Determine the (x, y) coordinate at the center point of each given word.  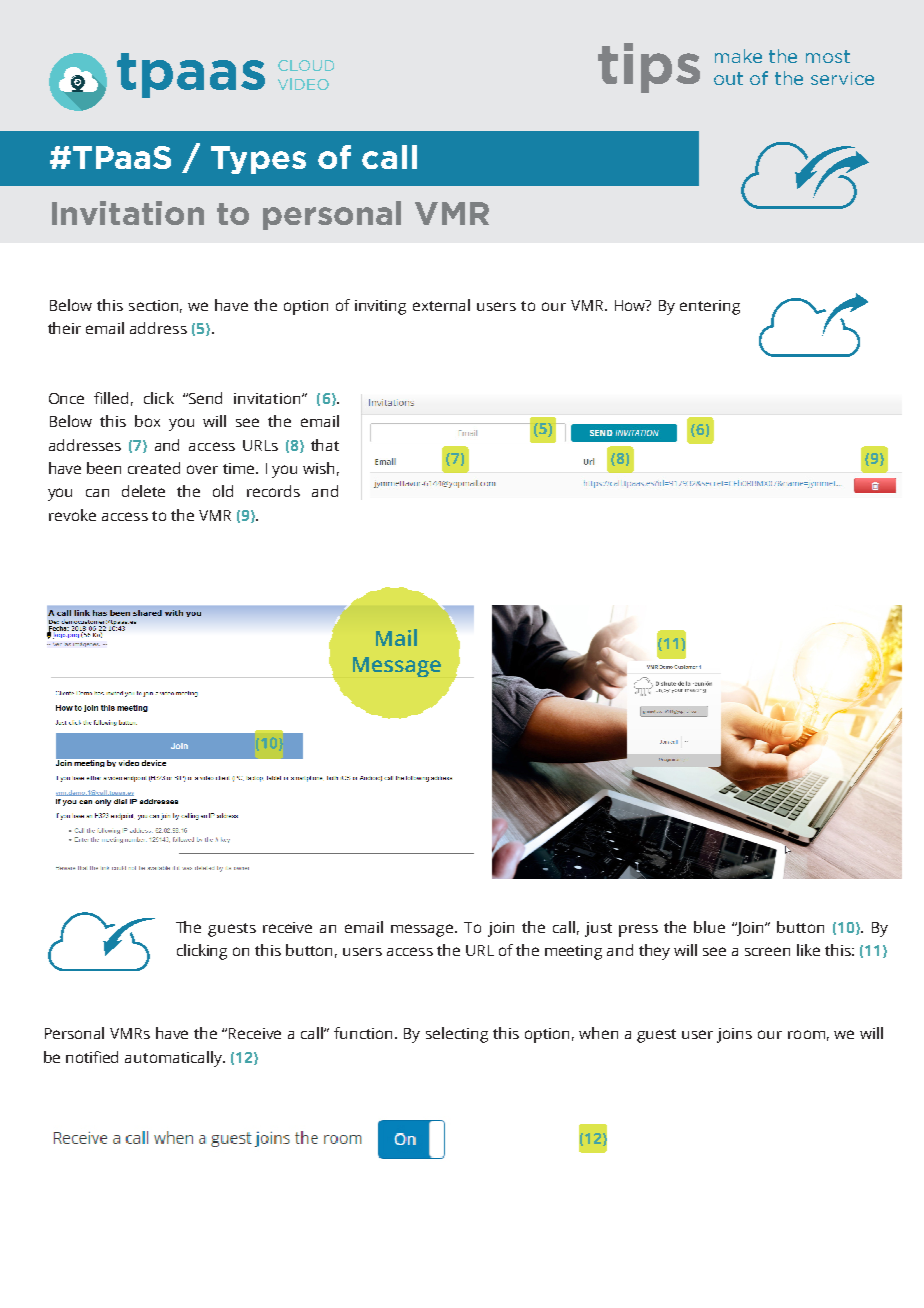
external (441, 305)
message (423, 930)
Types (258, 160)
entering (710, 307)
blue (709, 927)
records (273, 491)
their (64, 328)
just (598, 929)
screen (767, 951)
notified (92, 1057)
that (325, 445)
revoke (72, 515)
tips (649, 68)
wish (318, 468)
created (154, 468)
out (728, 78)
